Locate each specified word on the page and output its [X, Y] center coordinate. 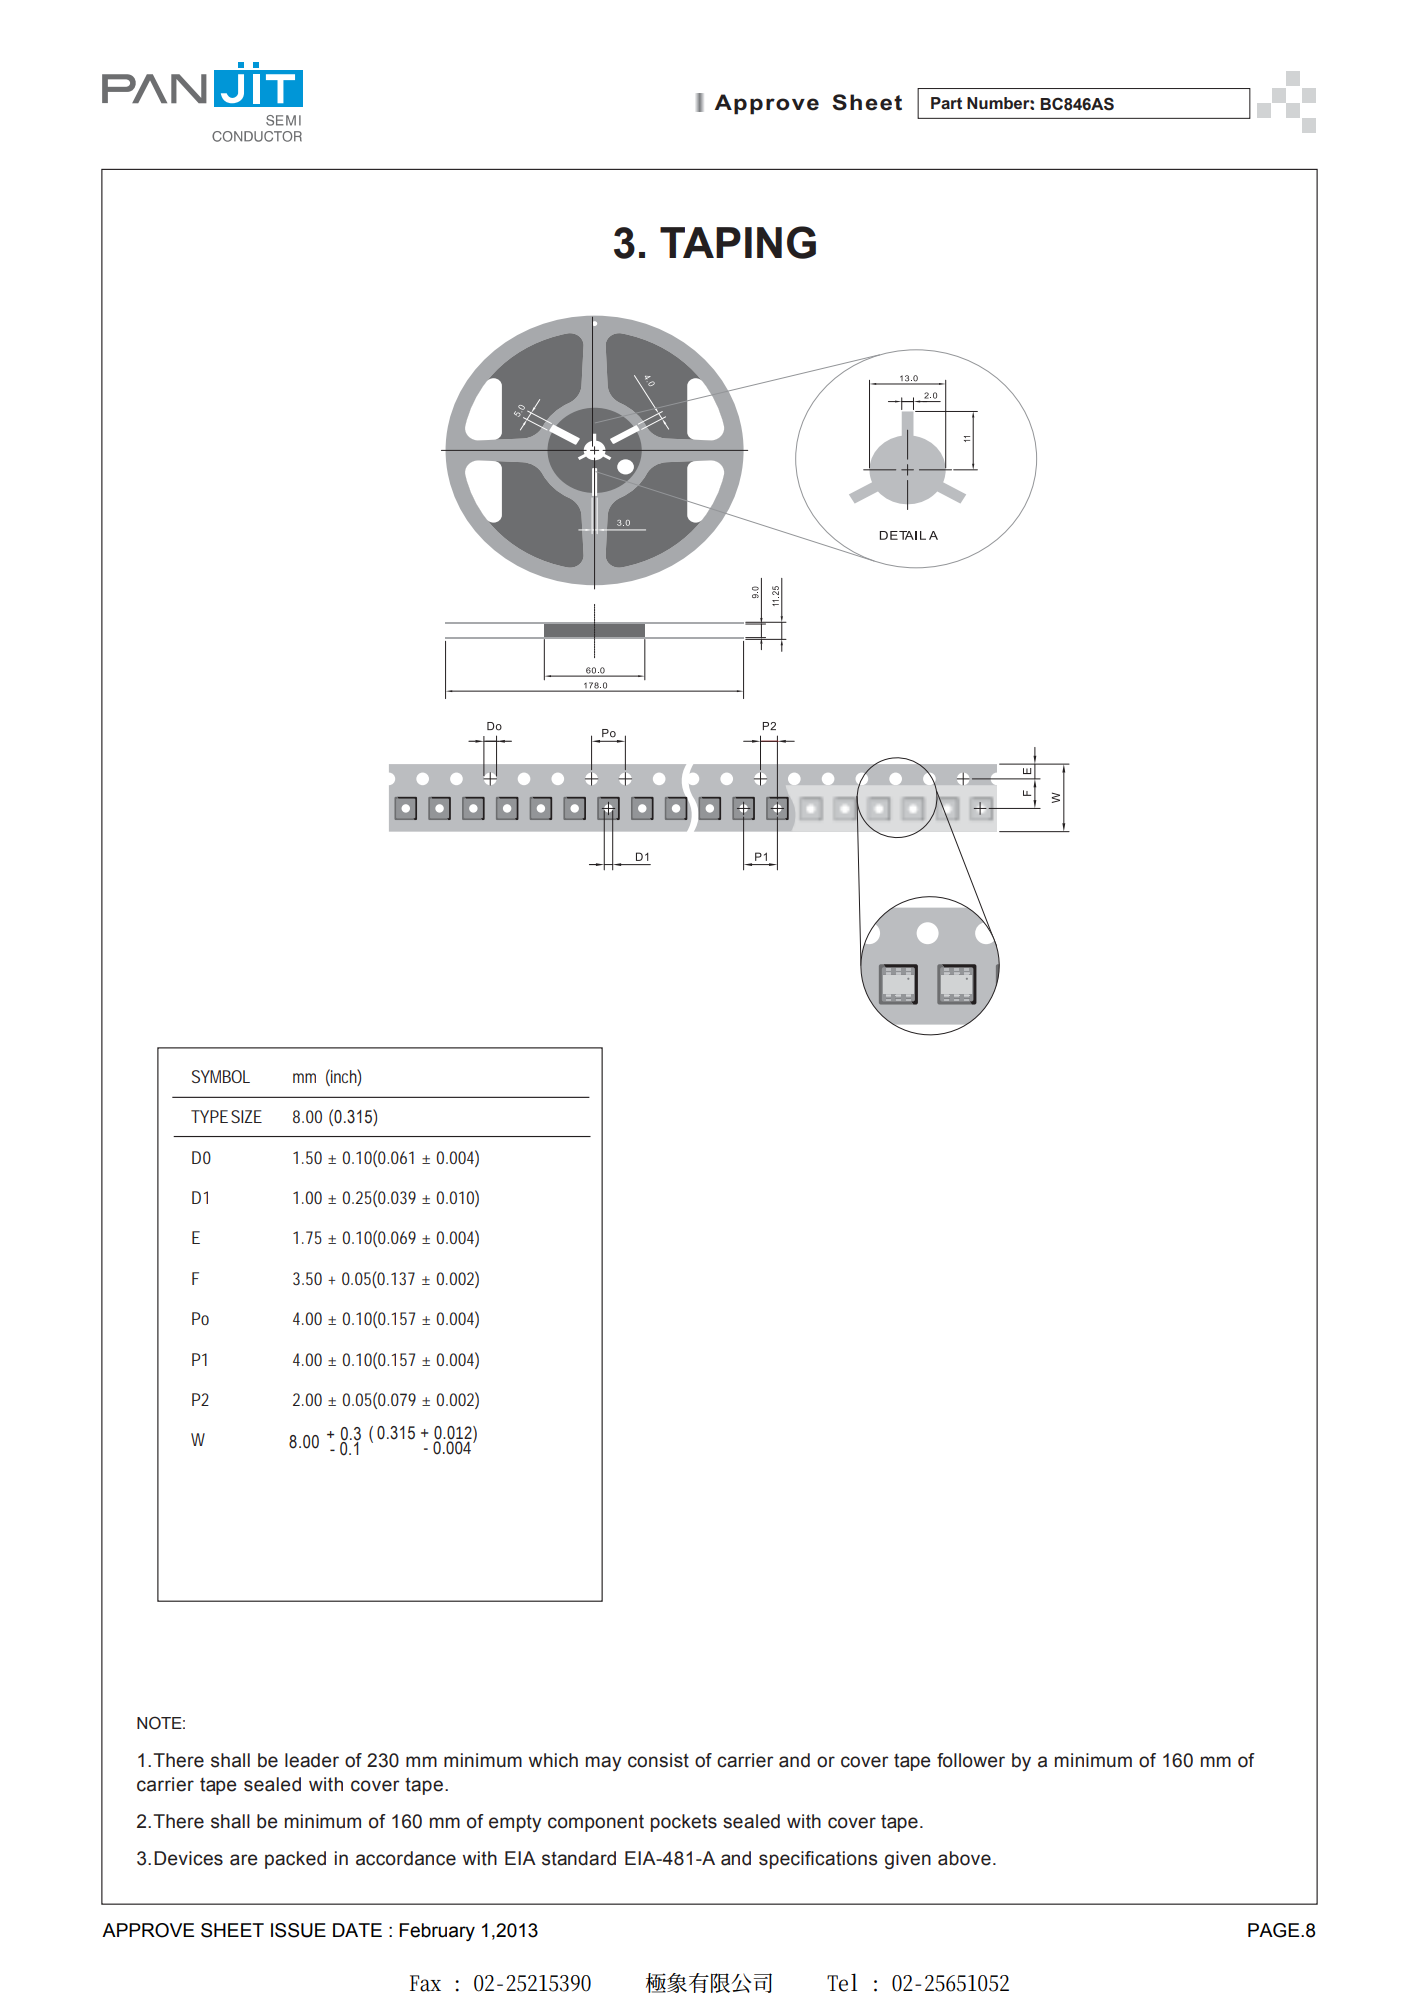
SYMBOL [221, 1076]
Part [946, 103]
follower [971, 1760]
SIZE [246, 1116]
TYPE [209, 1116]
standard [579, 1858]
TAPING [738, 242]
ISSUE [298, 1930]
